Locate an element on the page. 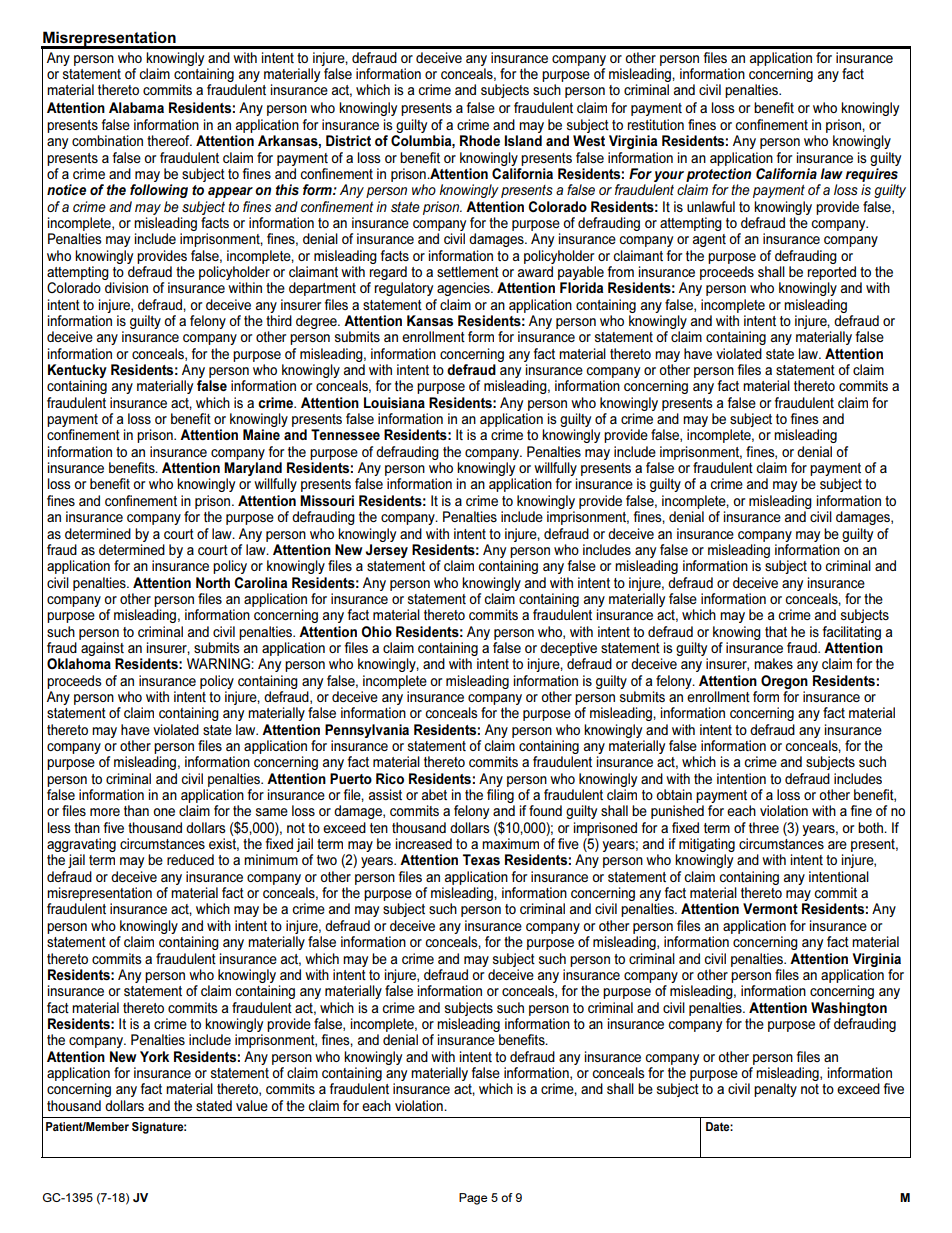 This page has width=952, height=1233. makes is located at coordinates (773, 663).
